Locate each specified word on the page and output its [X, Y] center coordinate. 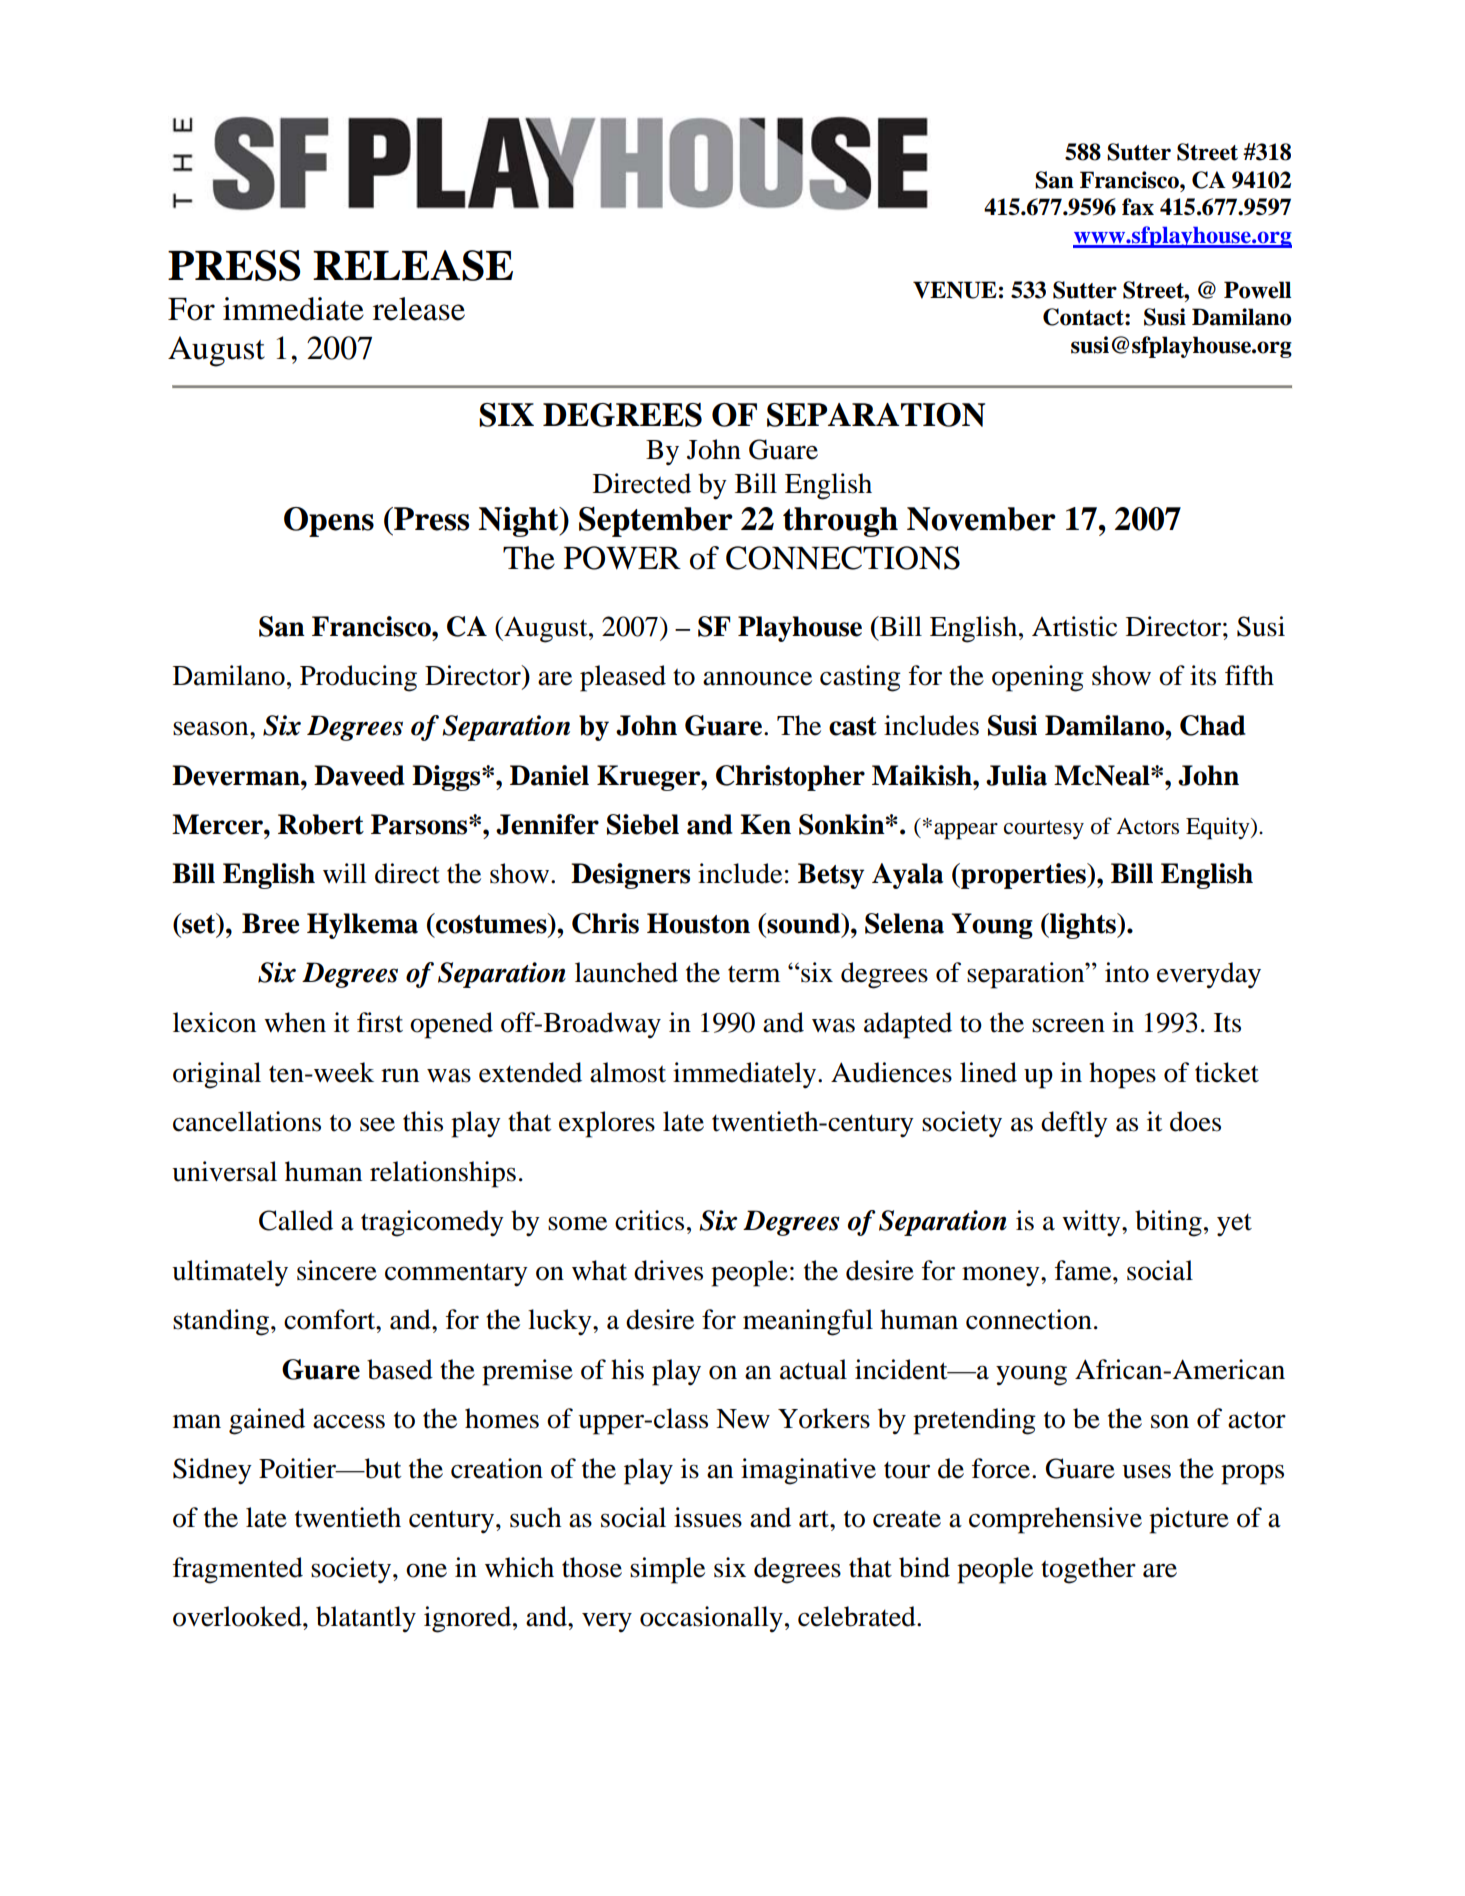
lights [1083, 926]
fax [1138, 207]
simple [667, 1570]
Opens [329, 522]
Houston [698, 923]
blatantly [366, 1619]
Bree [270, 923]
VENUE [955, 290]
